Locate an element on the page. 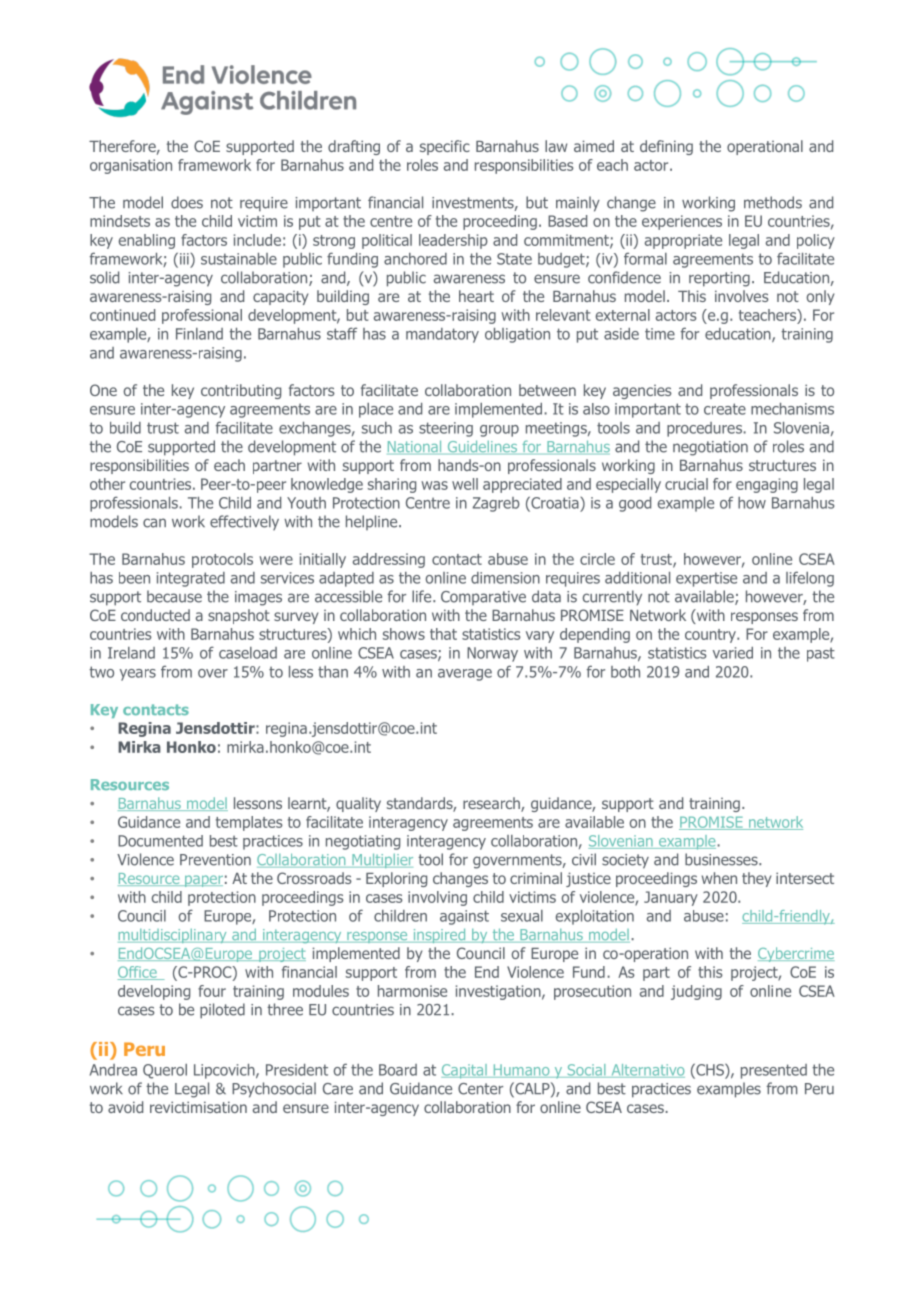 The width and height of the image is (924, 1309). can is located at coordinates (154, 523).
